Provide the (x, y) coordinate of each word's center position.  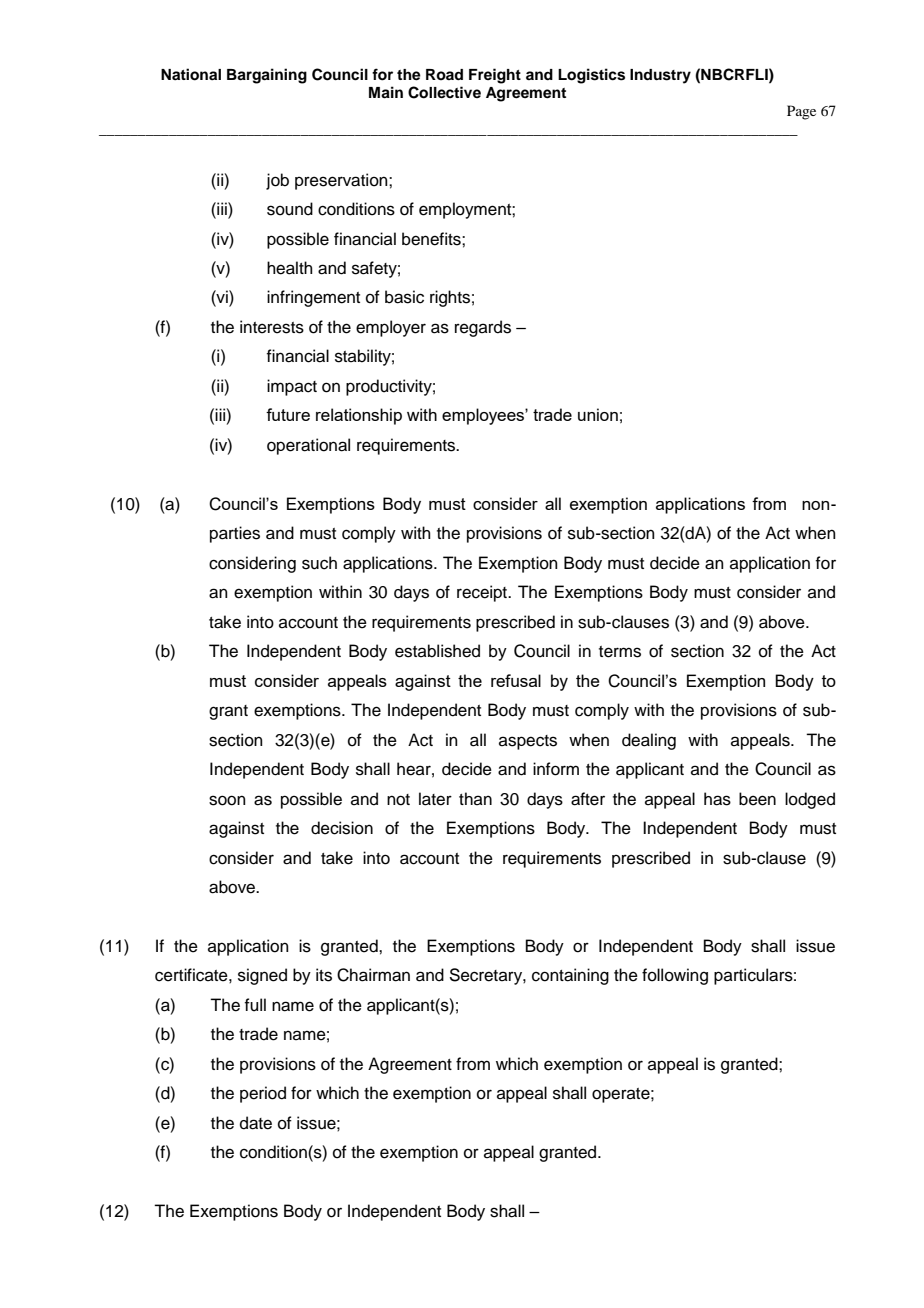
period (263, 1094)
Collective (444, 92)
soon (227, 800)
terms (620, 652)
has (717, 799)
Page (801, 112)
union (598, 414)
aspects (528, 742)
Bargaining (267, 76)
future (288, 414)
